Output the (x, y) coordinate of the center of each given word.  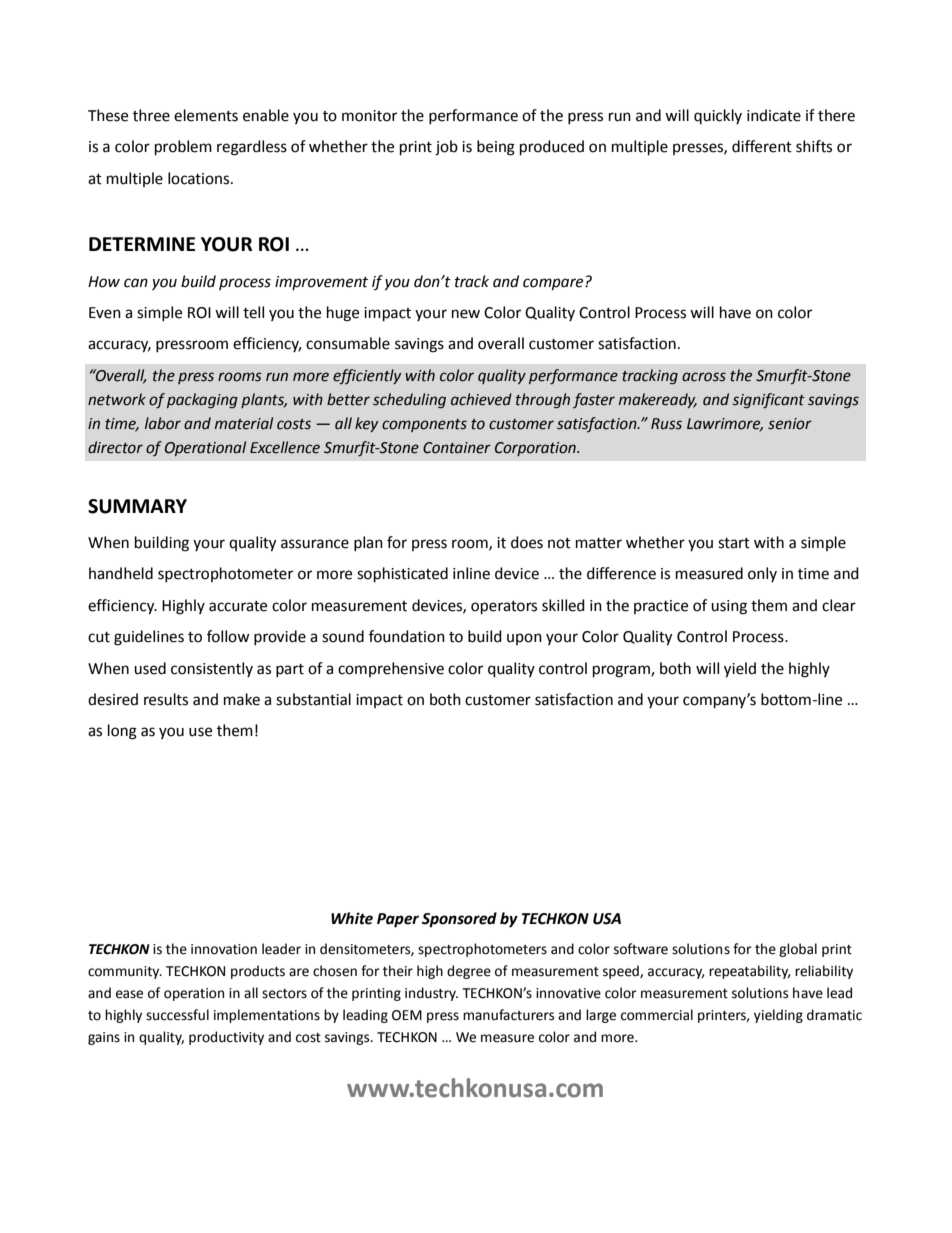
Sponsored (459, 920)
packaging (202, 401)
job (446, 148)
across (704, 377)
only (762, 574)
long (122, 732)
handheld (121, 573)
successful (177, 1015)
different (762, 146)
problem (183, 148)
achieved (481, 399)
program (622, 671)
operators (504, 608)
